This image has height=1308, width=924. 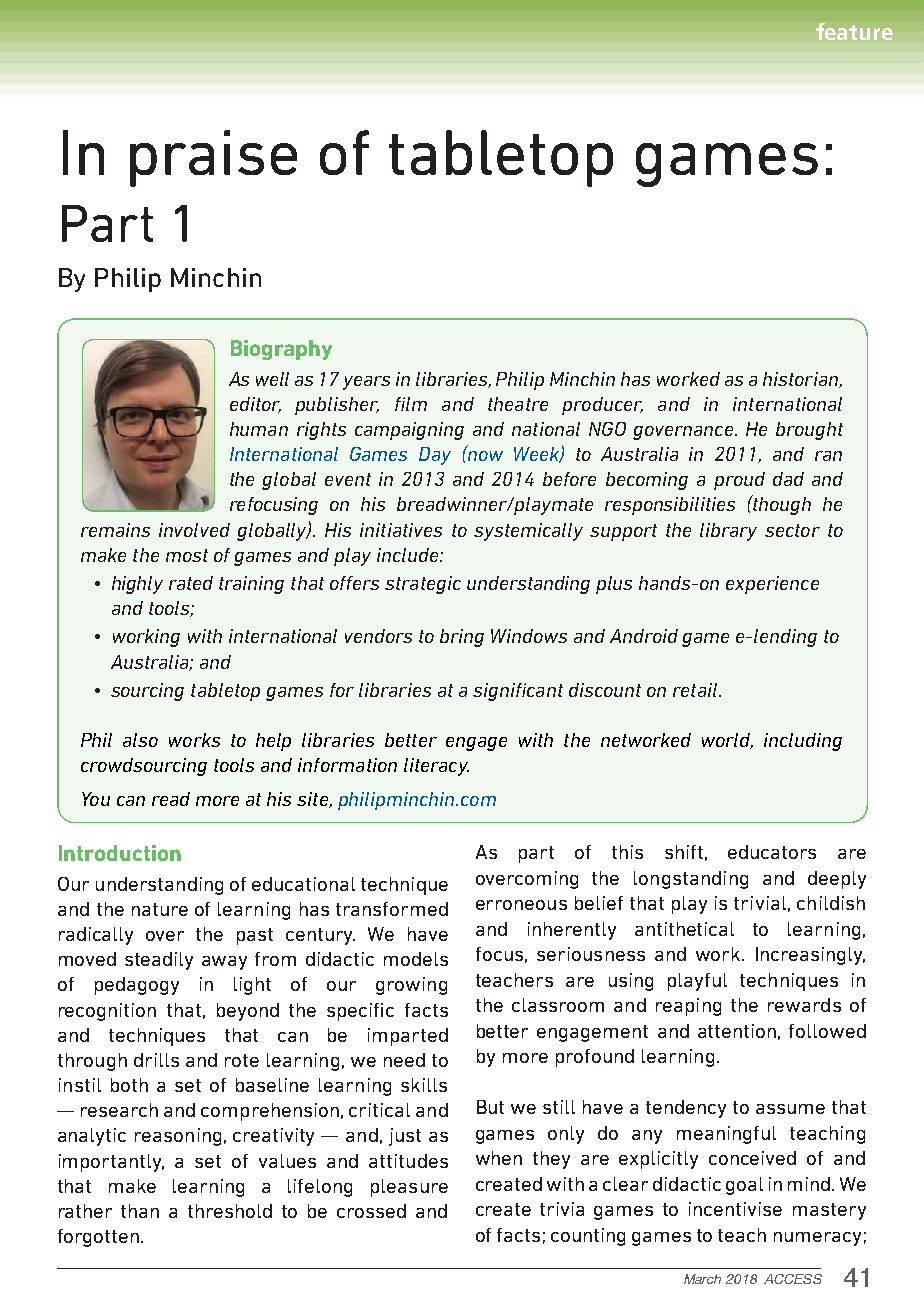 I want to click on theatre, so click(x=518, y=404).
